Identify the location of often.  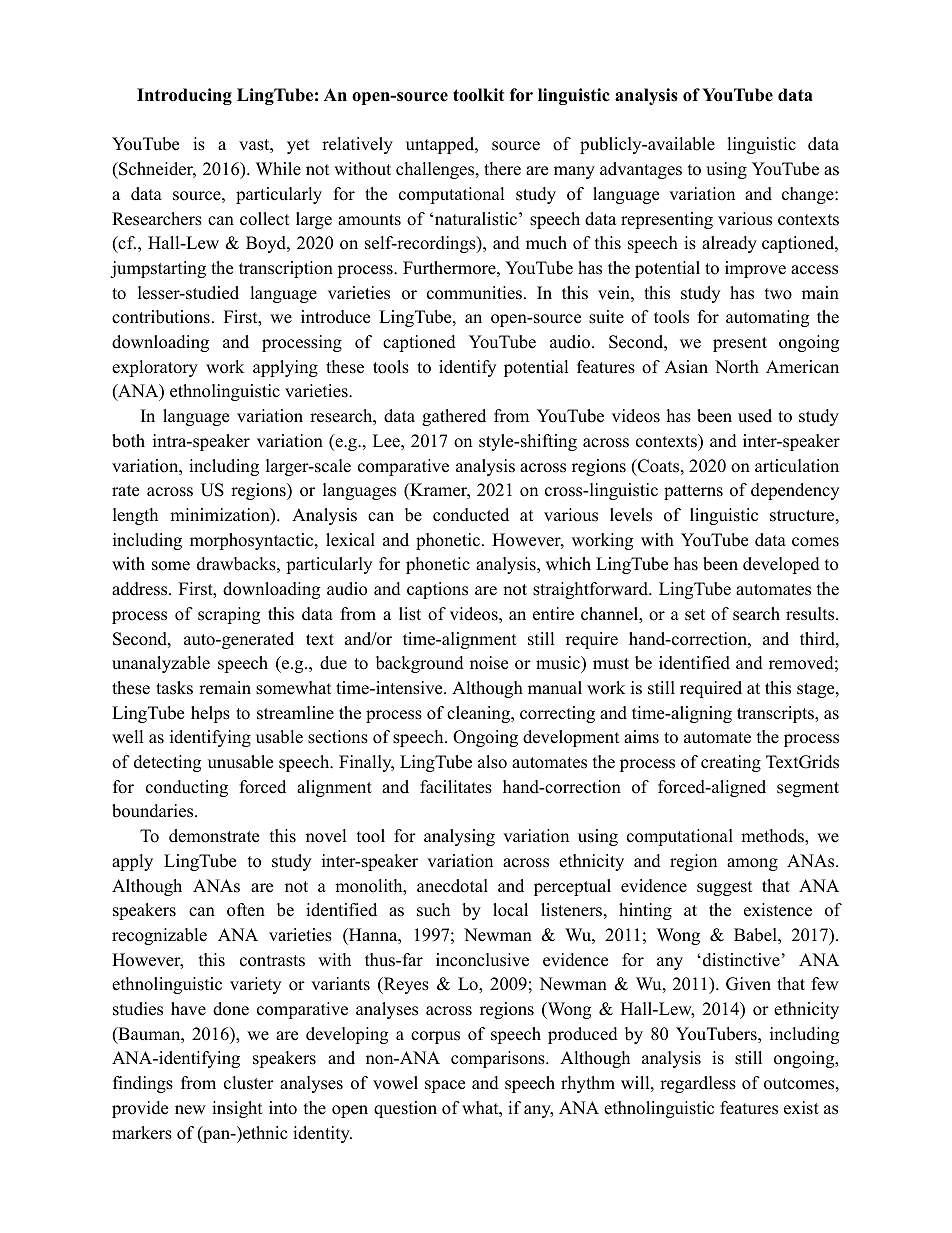
(246, 910).
